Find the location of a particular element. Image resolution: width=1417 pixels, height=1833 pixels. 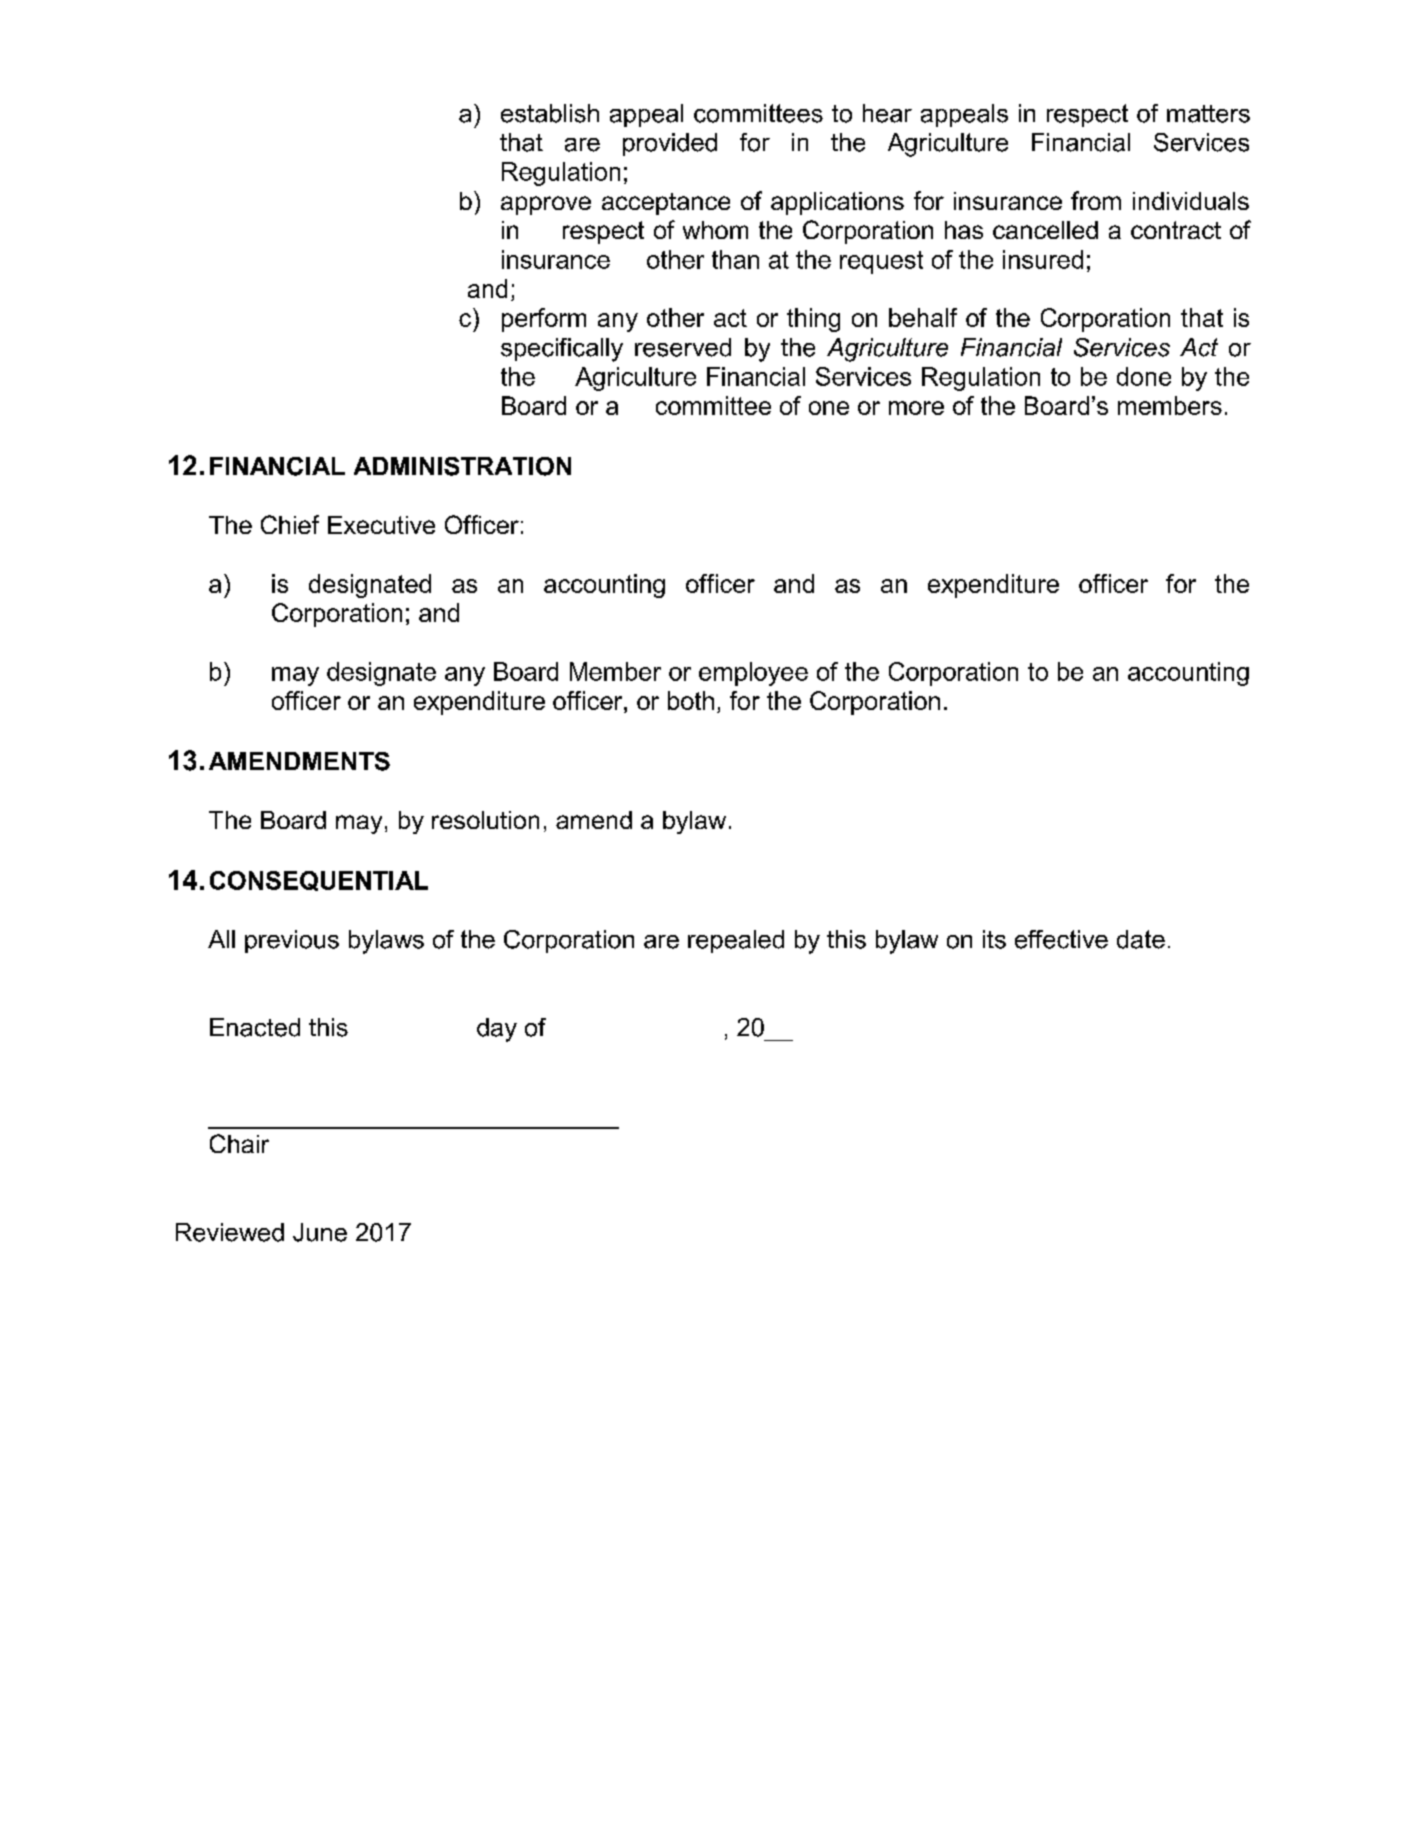

day is located at coordinates (497, 1030).
